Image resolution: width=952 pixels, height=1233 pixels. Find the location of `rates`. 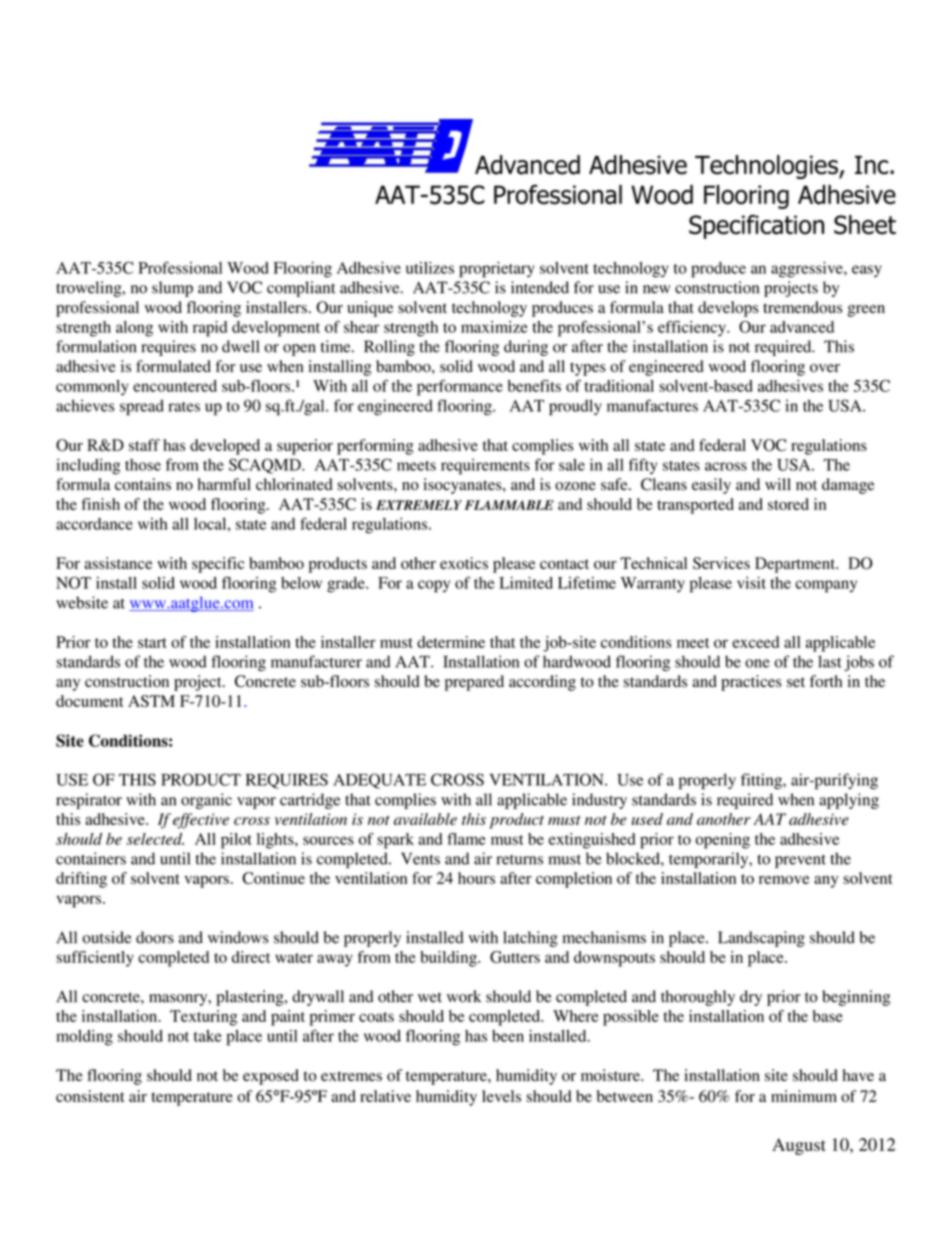

rates is located at coordinates (184, 407).
